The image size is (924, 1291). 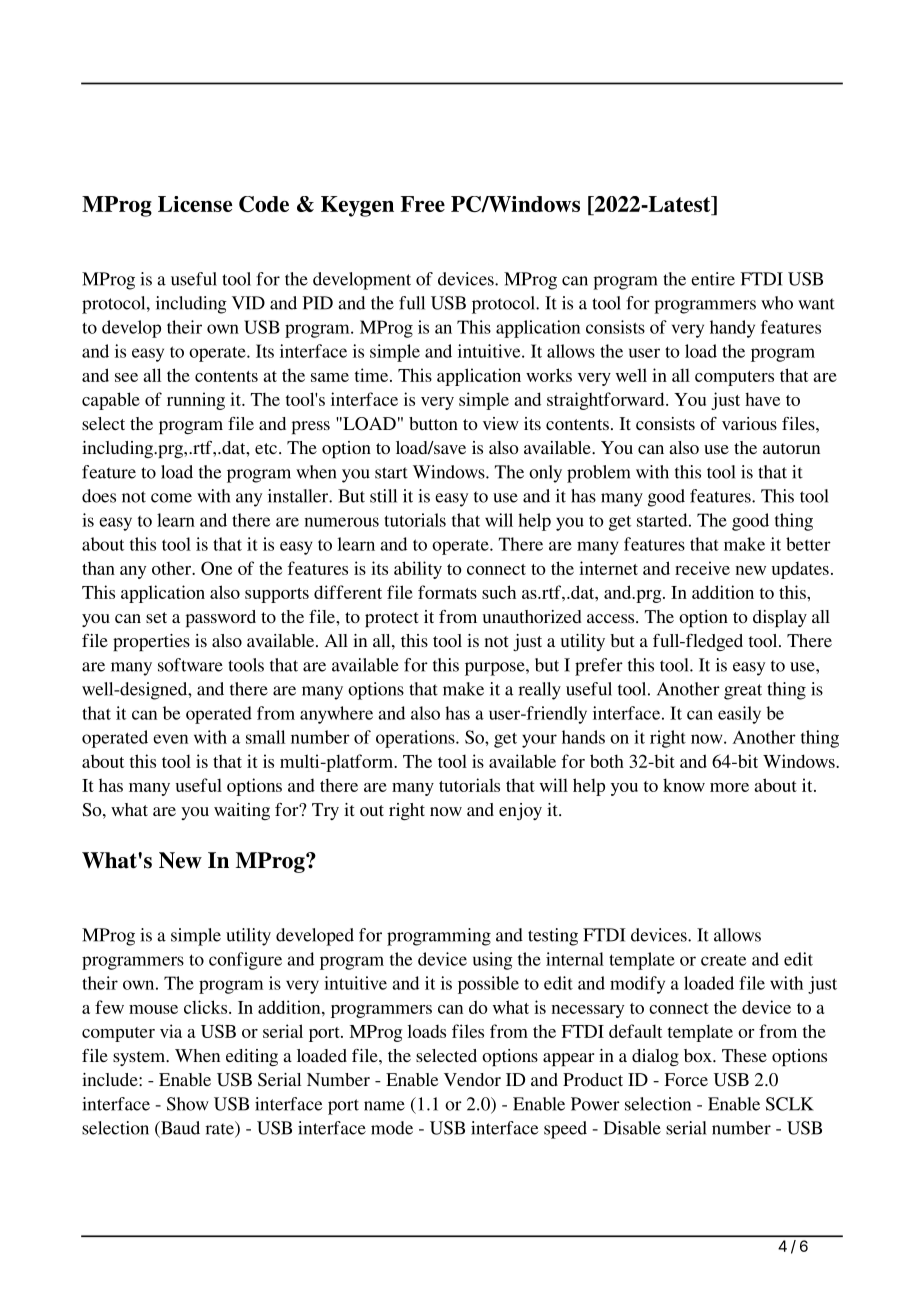 What do you see at coordinates (423, 204) in the image?
I see `Free` at bounding box center [423, 204].
